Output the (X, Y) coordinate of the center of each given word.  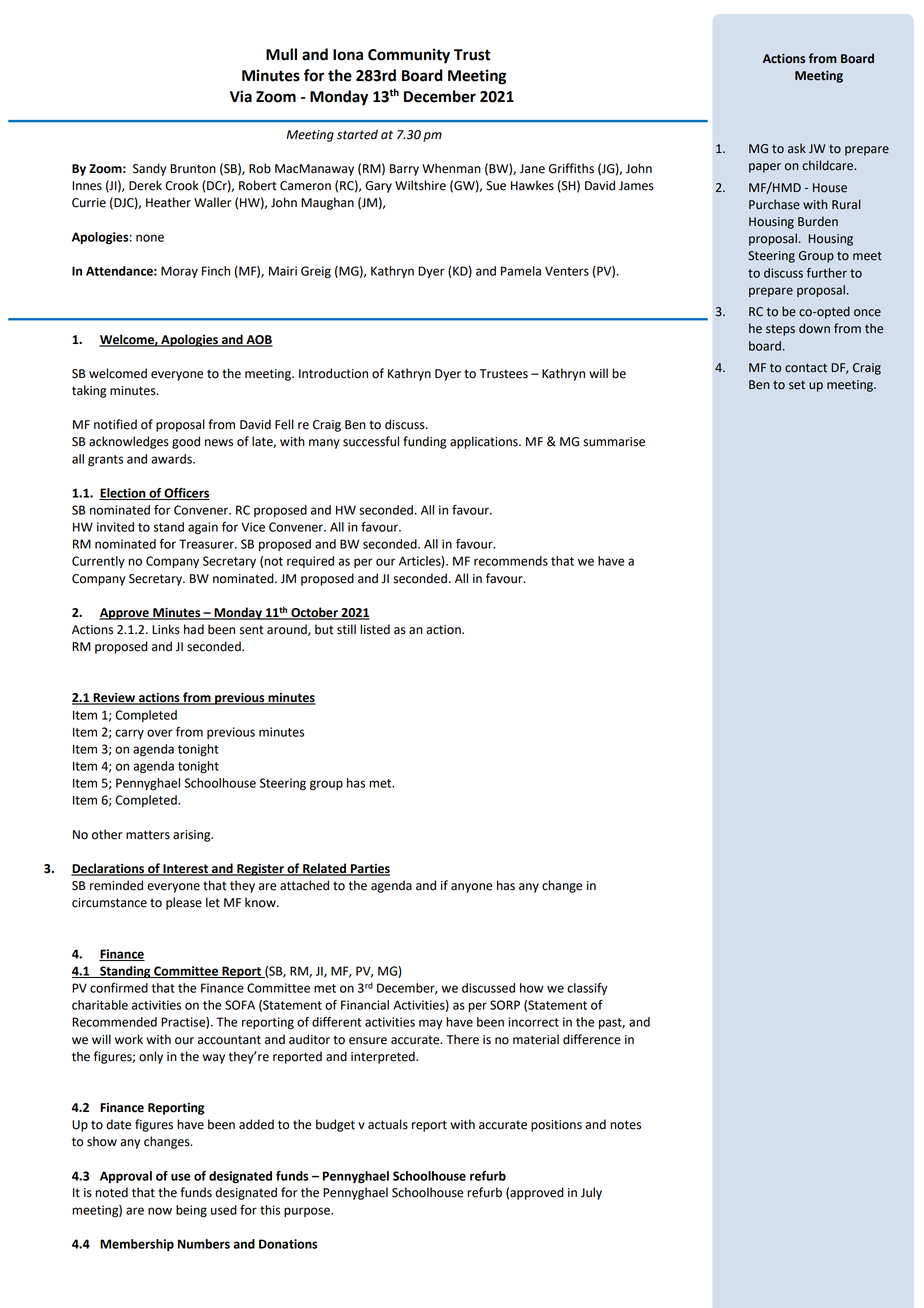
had (194, 629)
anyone (471, 888)
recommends (511, 561)
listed (375, 629)
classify (587, 989)
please (184, 903)
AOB (258, 340)
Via (241, 96)
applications (485, 442)
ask (797, 148)
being (191, 1211)
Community (409, 56)
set (797, 385)
